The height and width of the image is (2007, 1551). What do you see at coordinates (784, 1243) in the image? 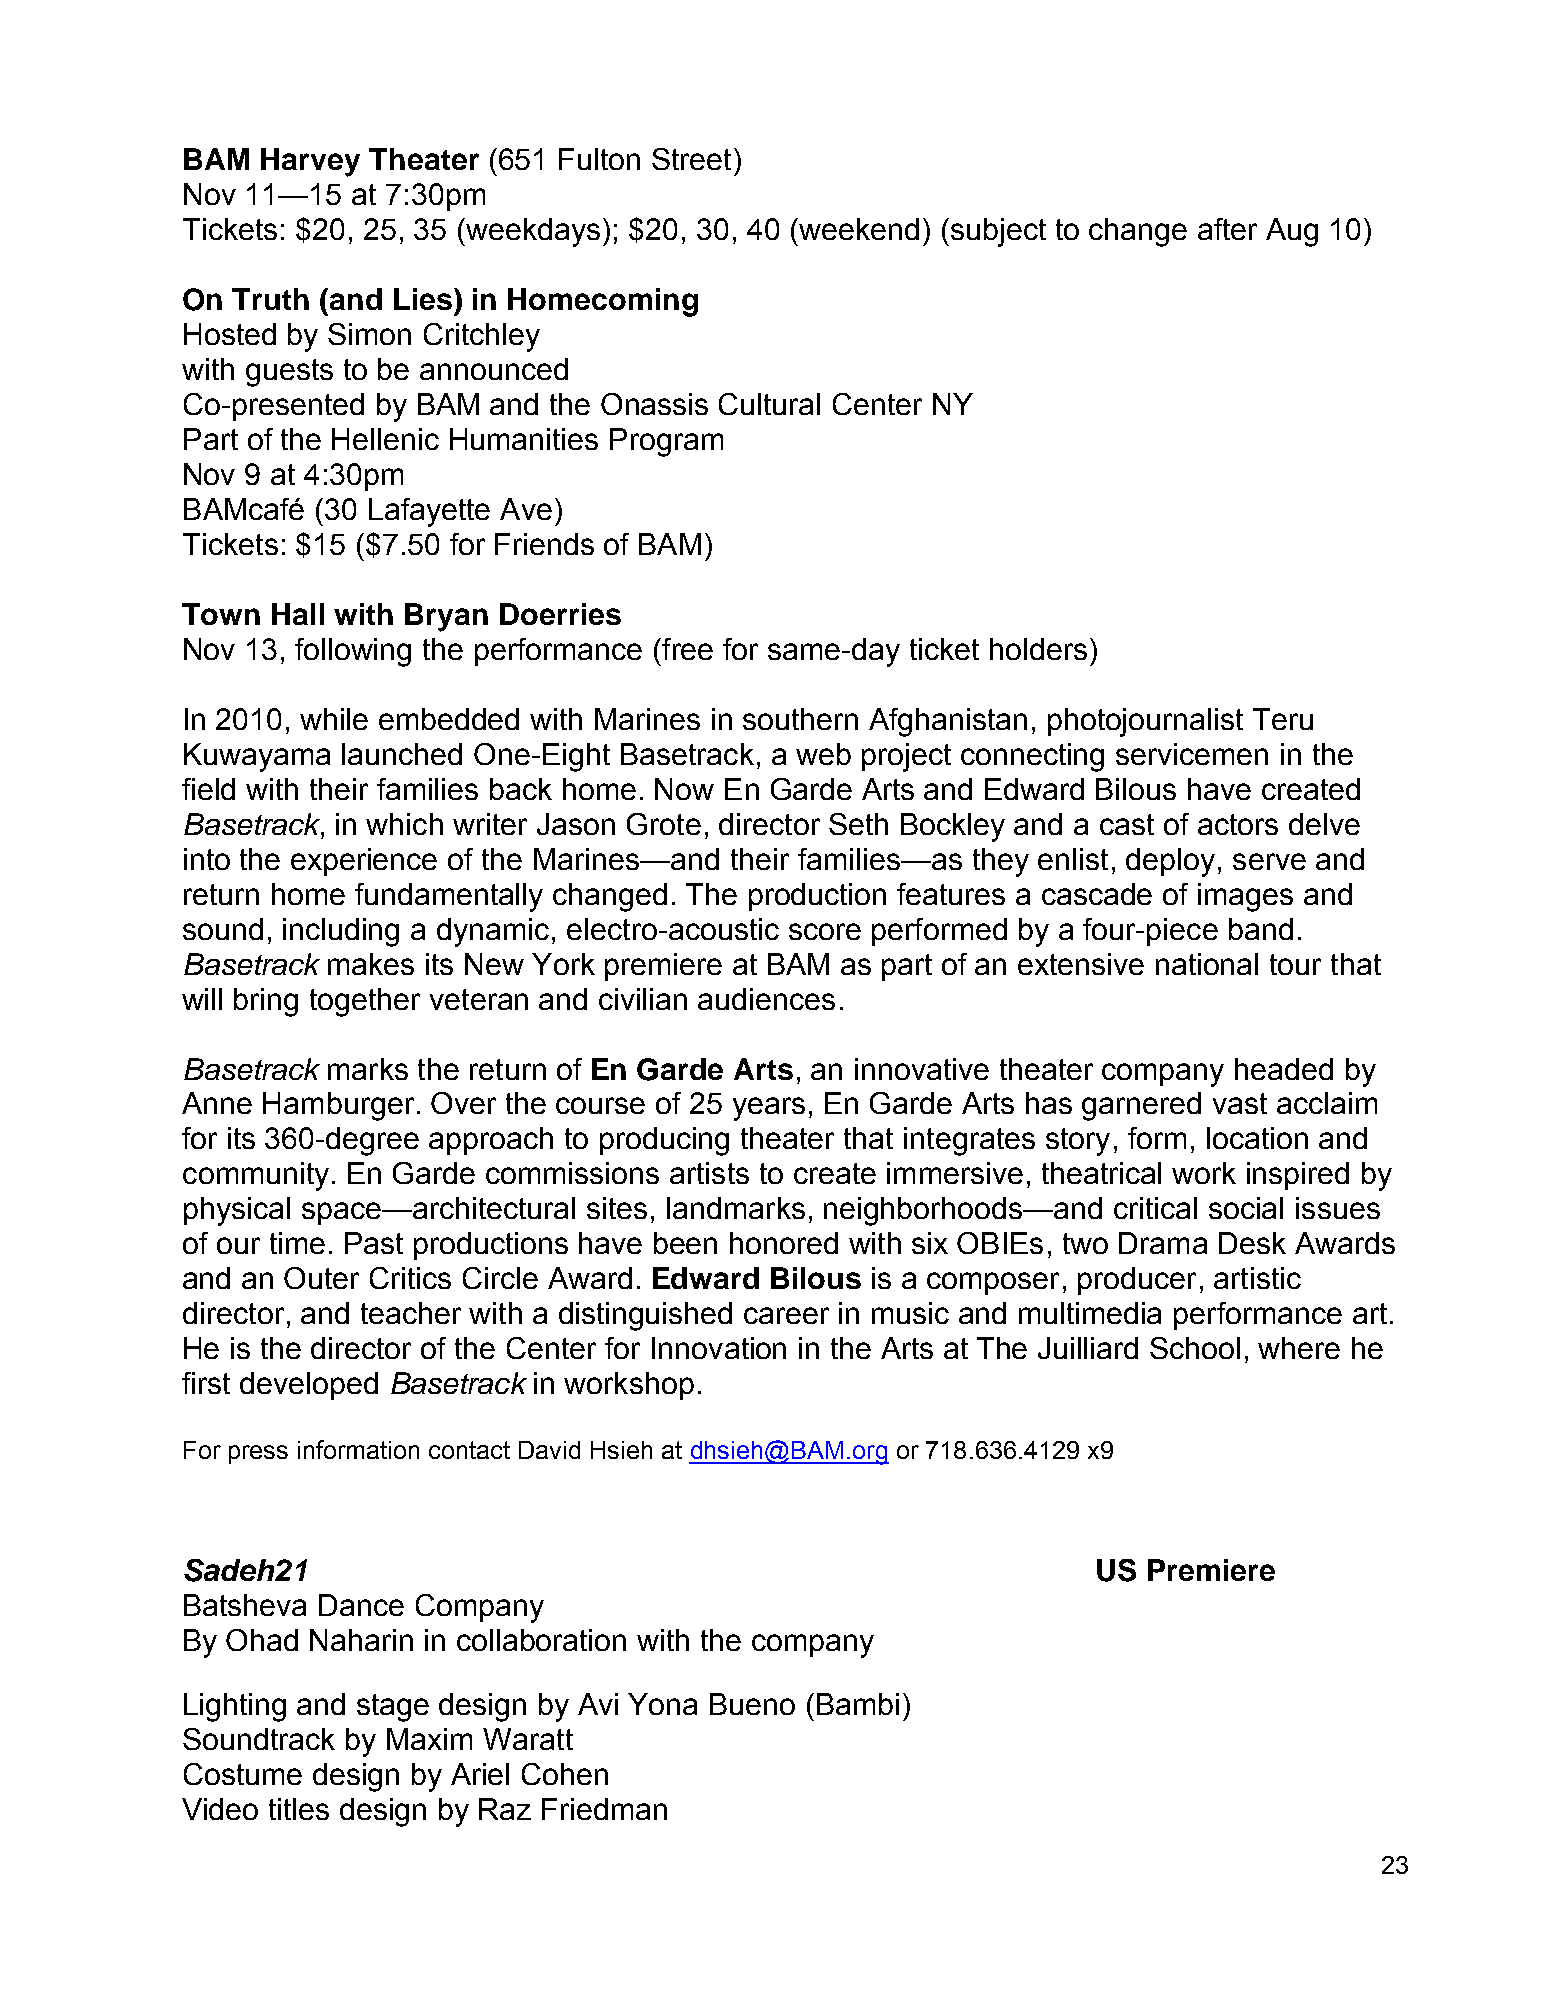
I see `honored` at bounding box center [784, 1243].
